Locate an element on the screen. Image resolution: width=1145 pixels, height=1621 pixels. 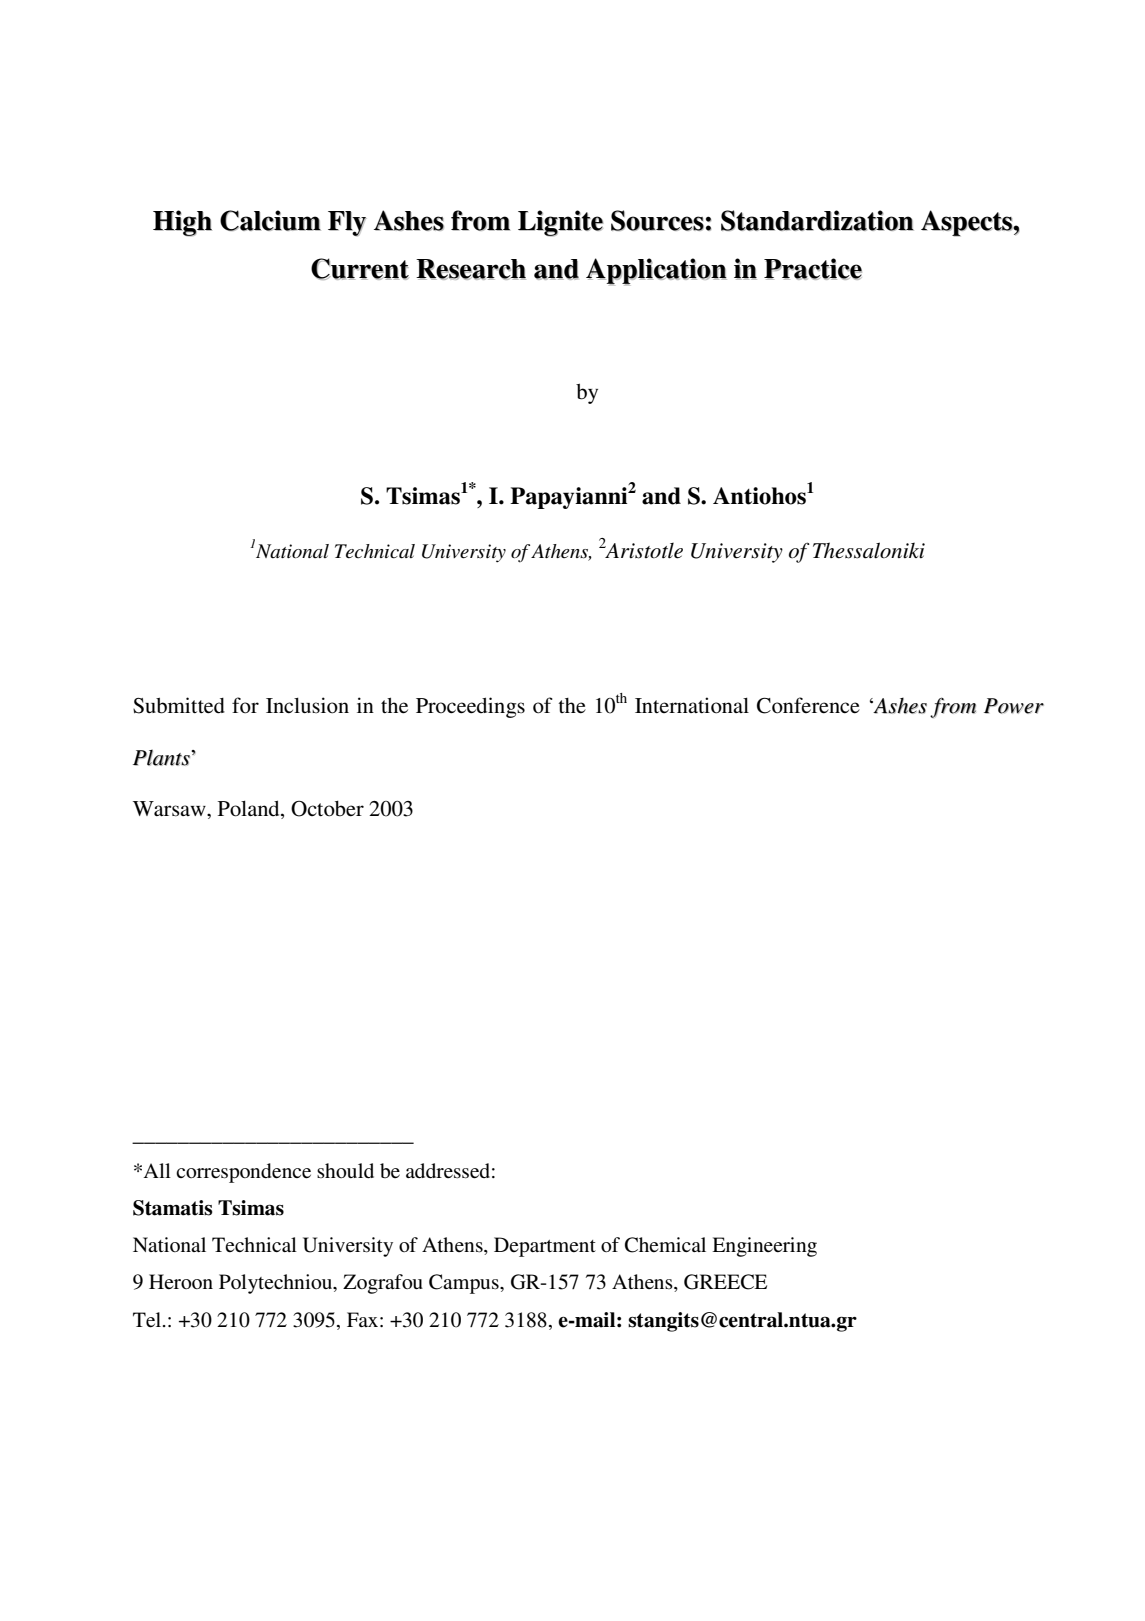
Engineering is located at coordinates (764, 1247).
